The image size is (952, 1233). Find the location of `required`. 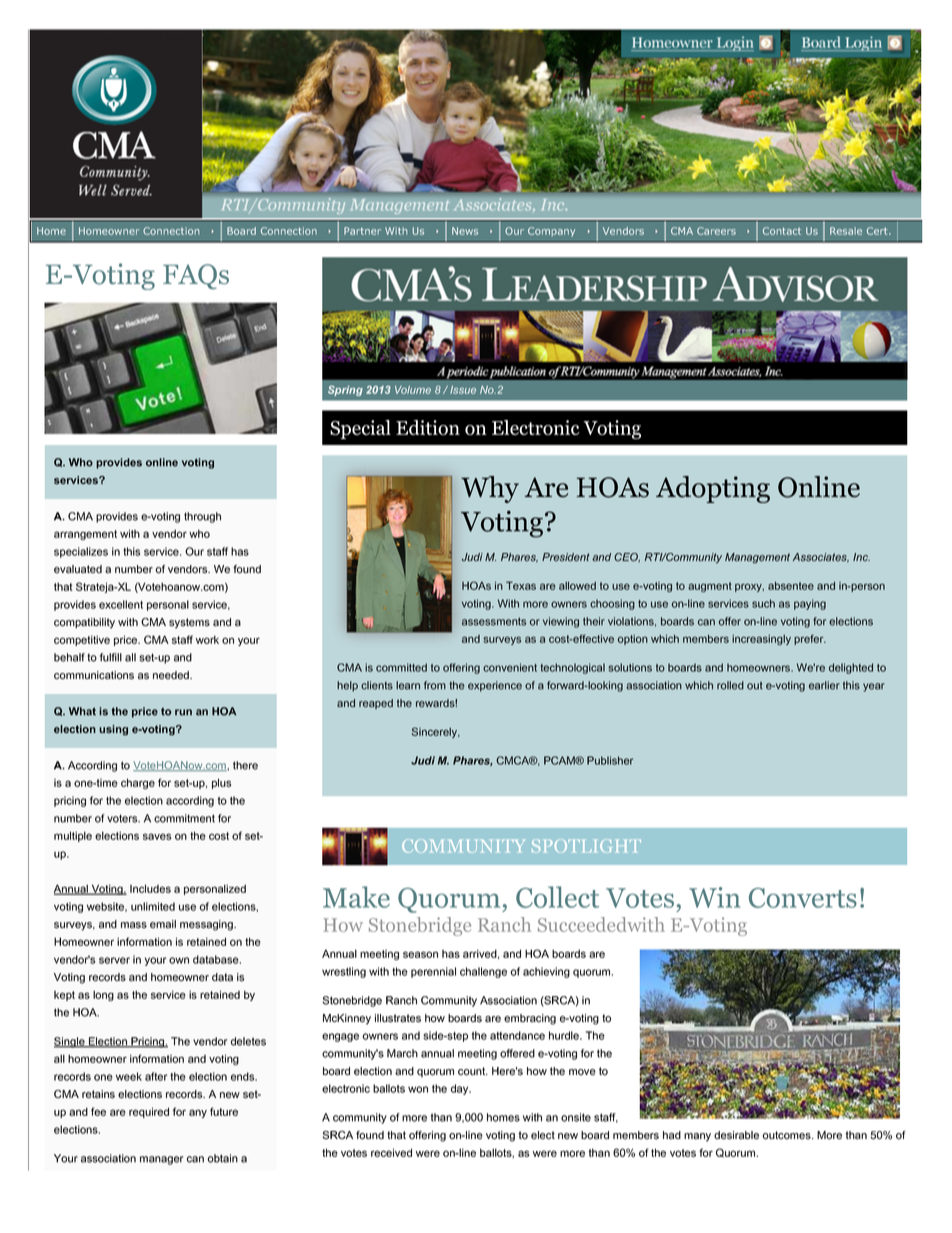

required is located at coordinates (149, 1112).
